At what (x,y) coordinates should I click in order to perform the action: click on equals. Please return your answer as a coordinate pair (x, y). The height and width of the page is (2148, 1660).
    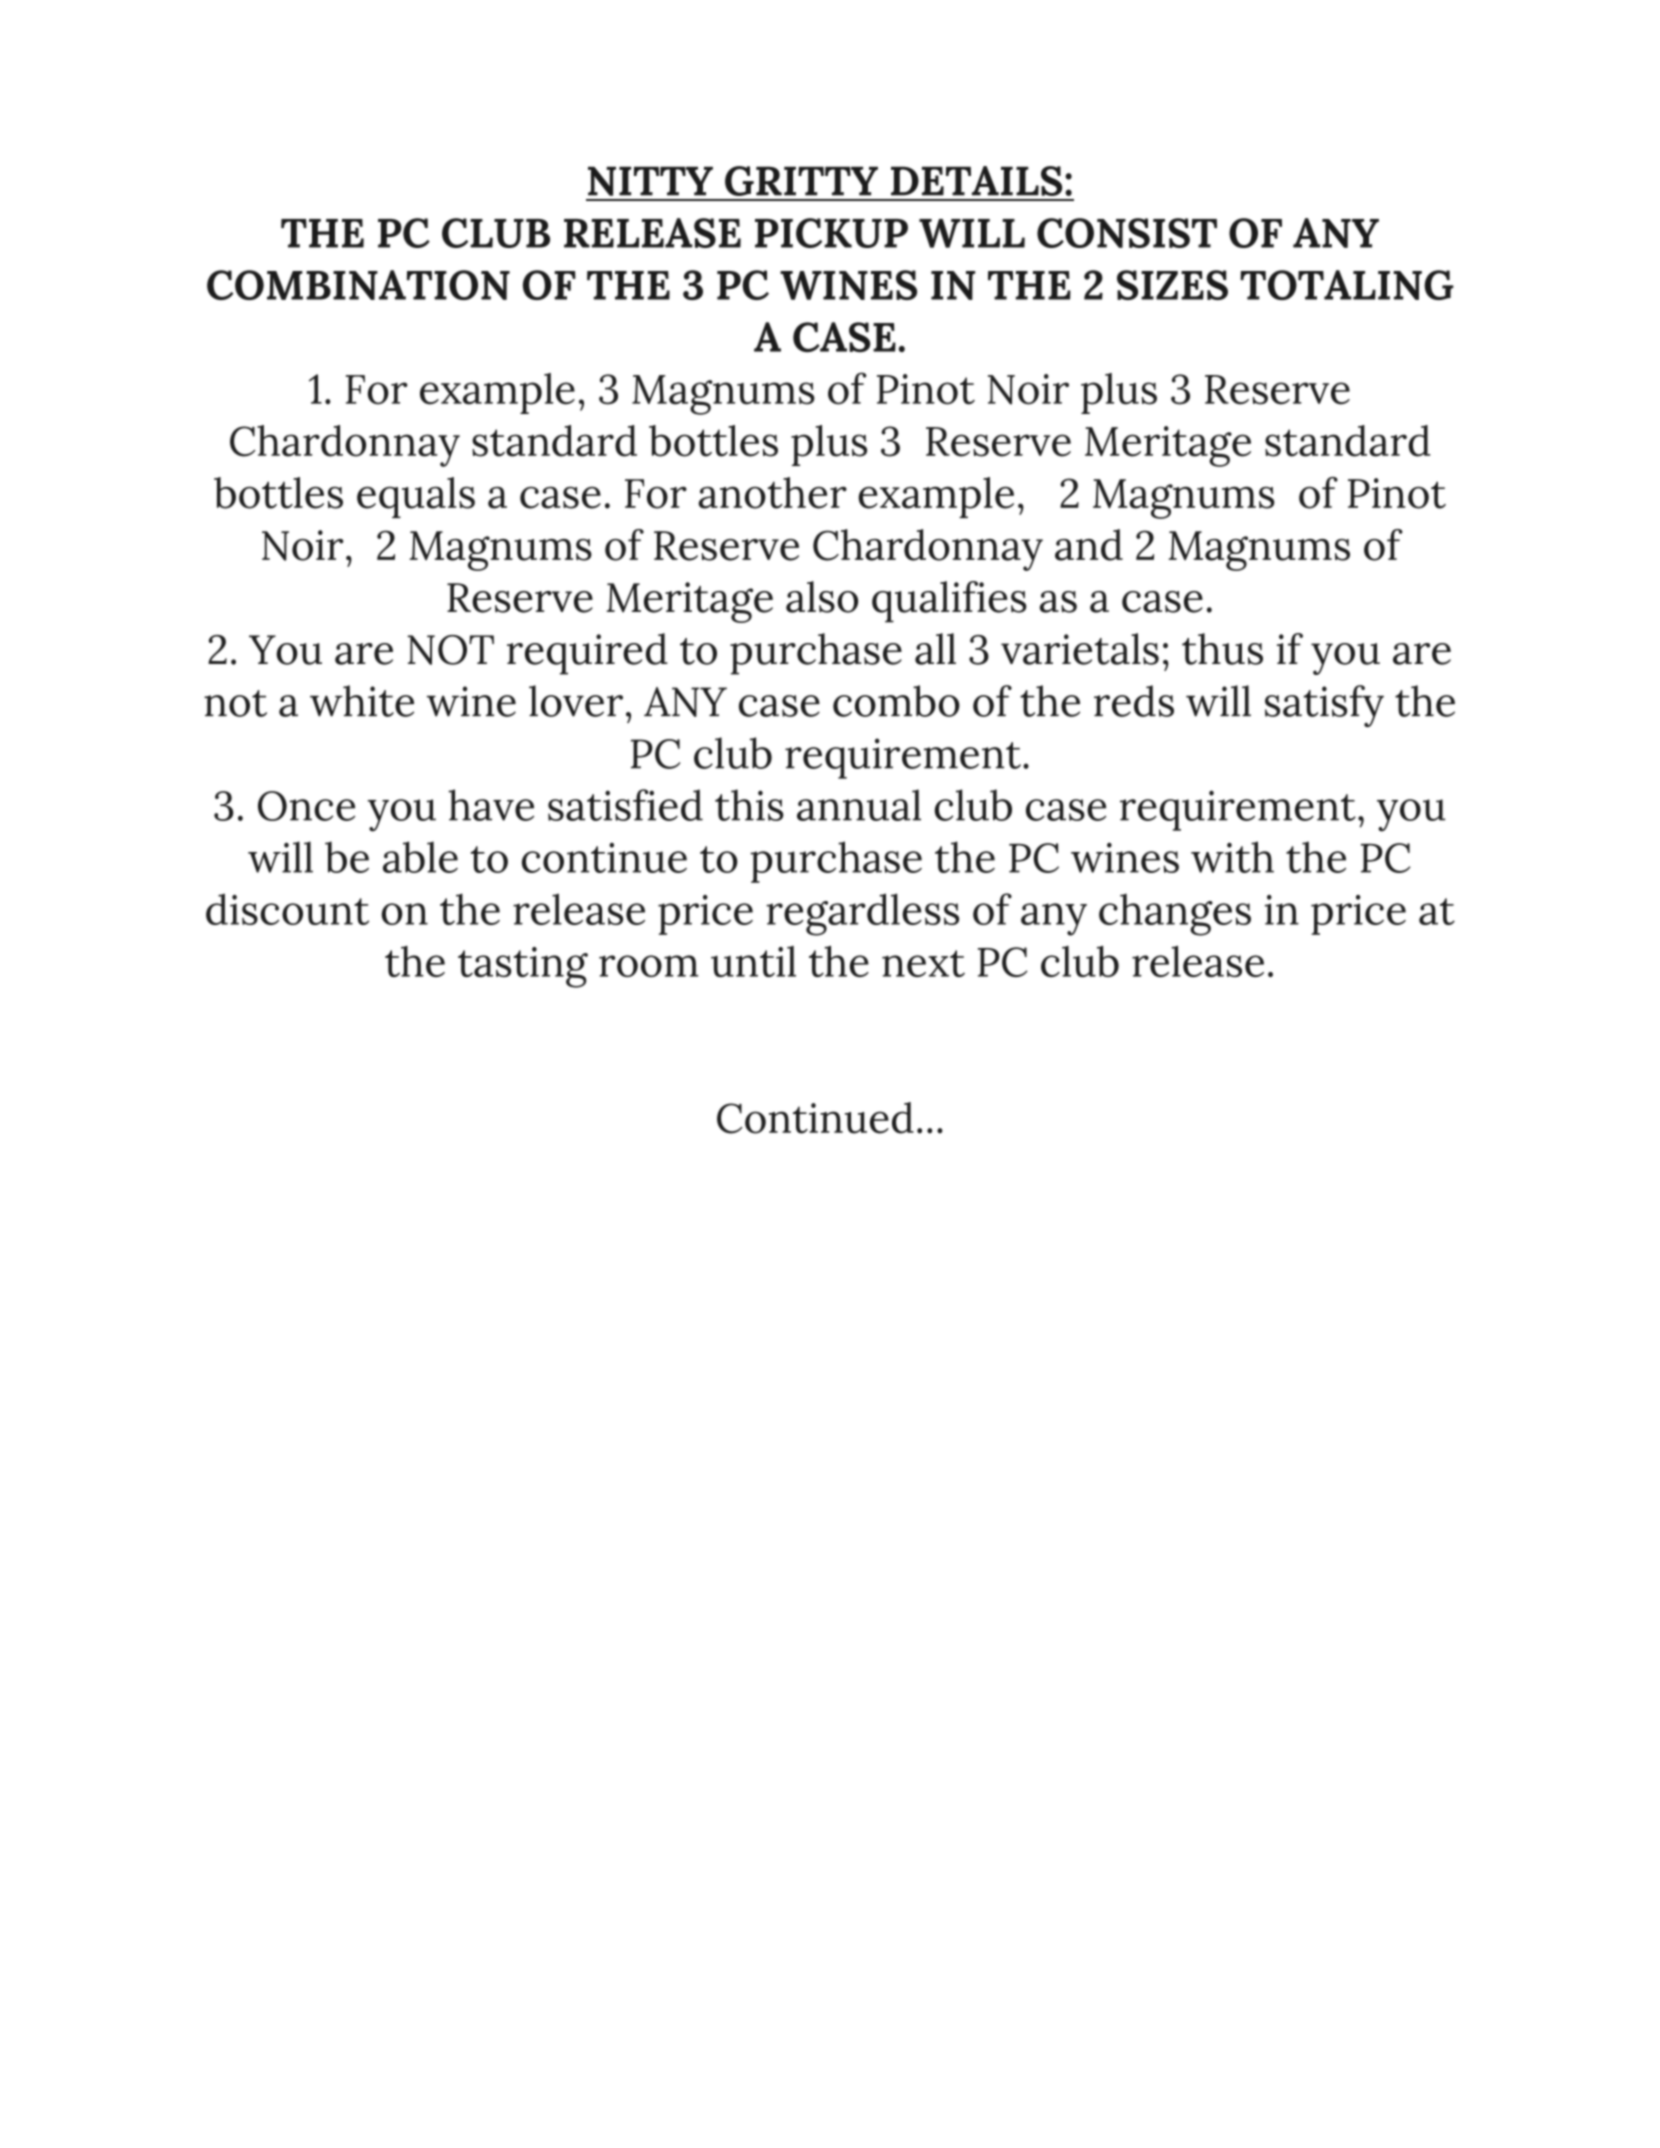
    Looking at the image, I should click on (416, 497).
